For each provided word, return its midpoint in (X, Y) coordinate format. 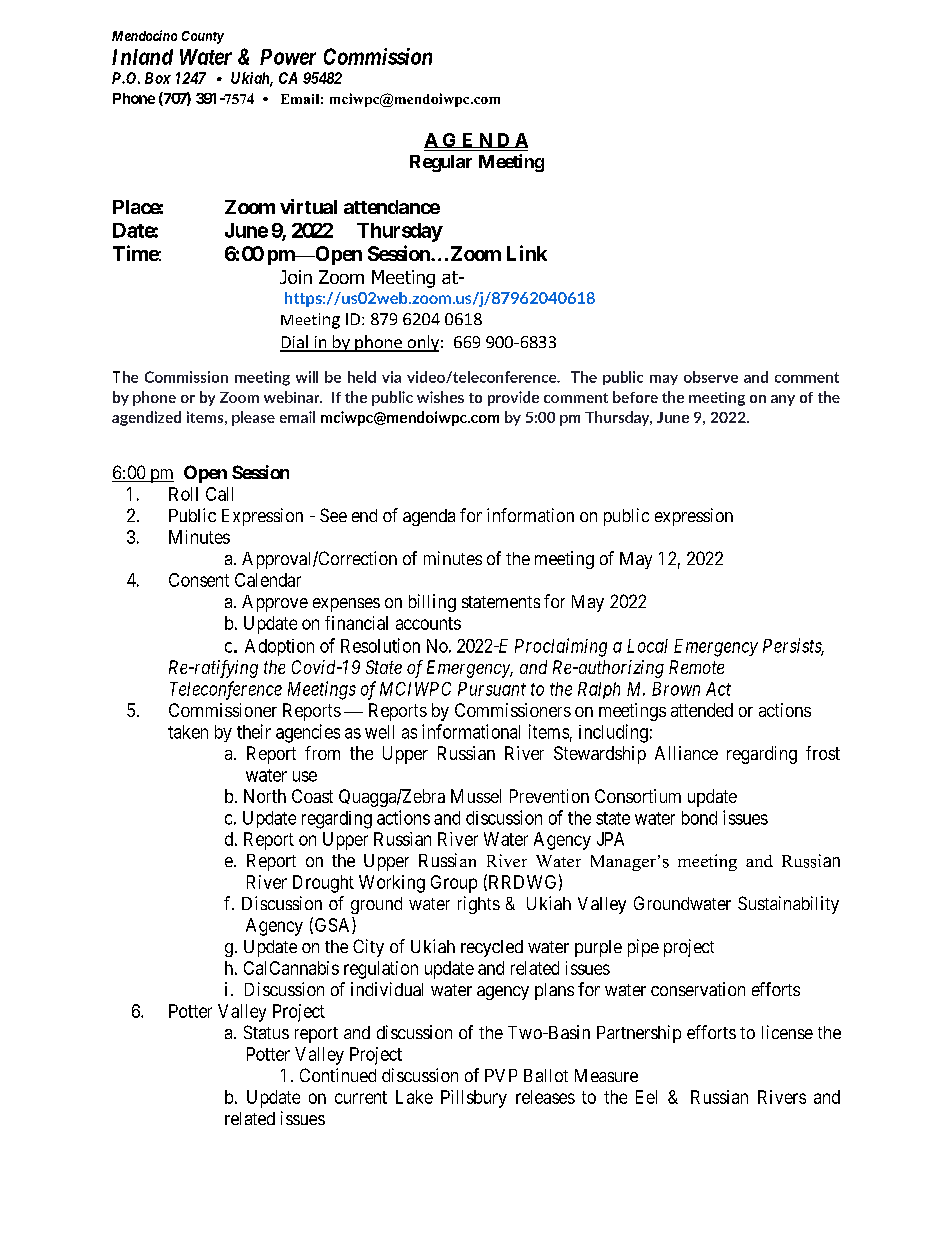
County (203, 37)
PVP (501, 1075)
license (787, 1032)
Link (527, 253)
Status (266, 1032)
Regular (441, 163)
